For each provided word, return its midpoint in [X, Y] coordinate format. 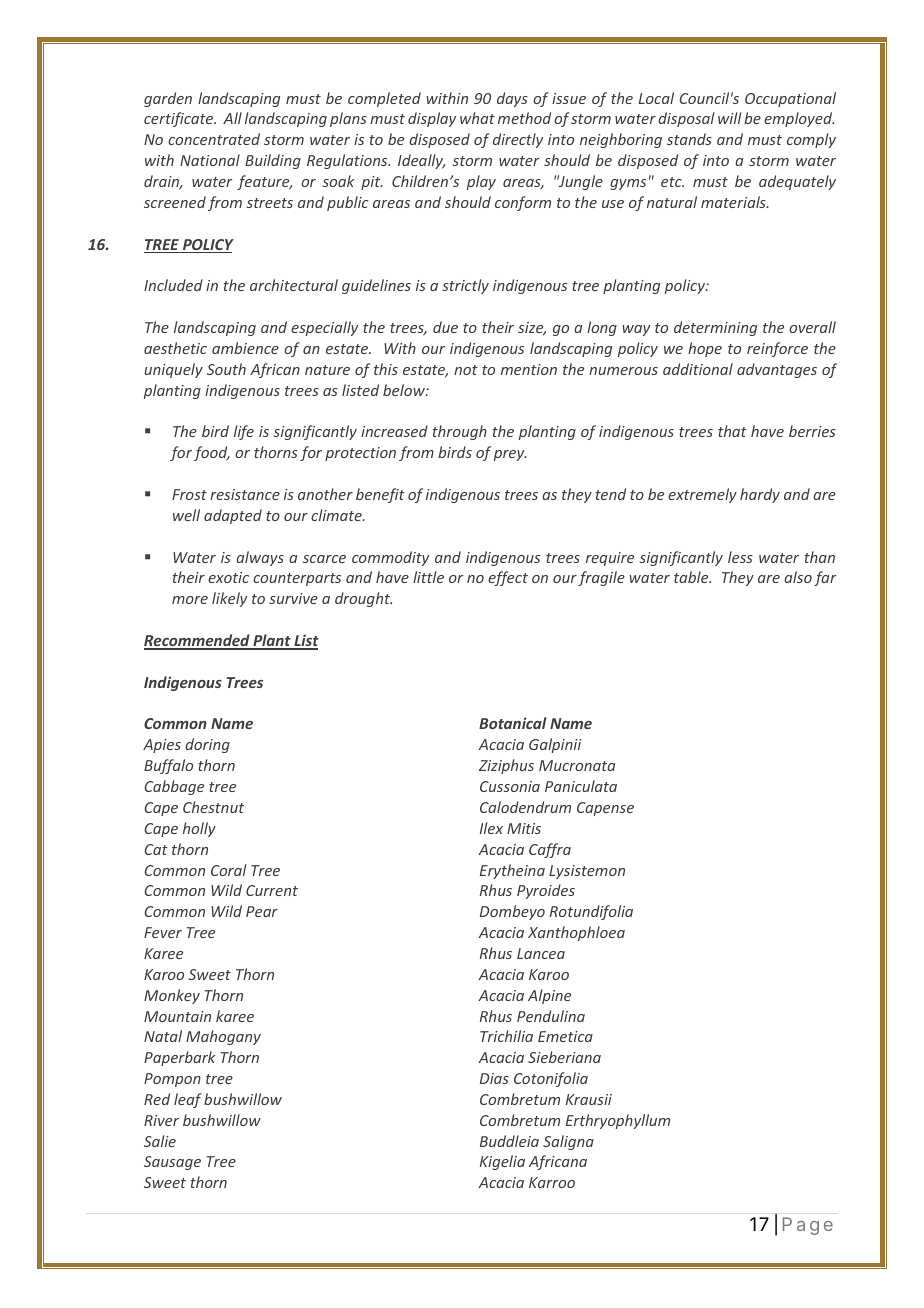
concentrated [214, 139]
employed [799, 119]
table [692, 577]
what [477, 118]
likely [229, 599]
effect [508, 578]
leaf [188, 1100]
